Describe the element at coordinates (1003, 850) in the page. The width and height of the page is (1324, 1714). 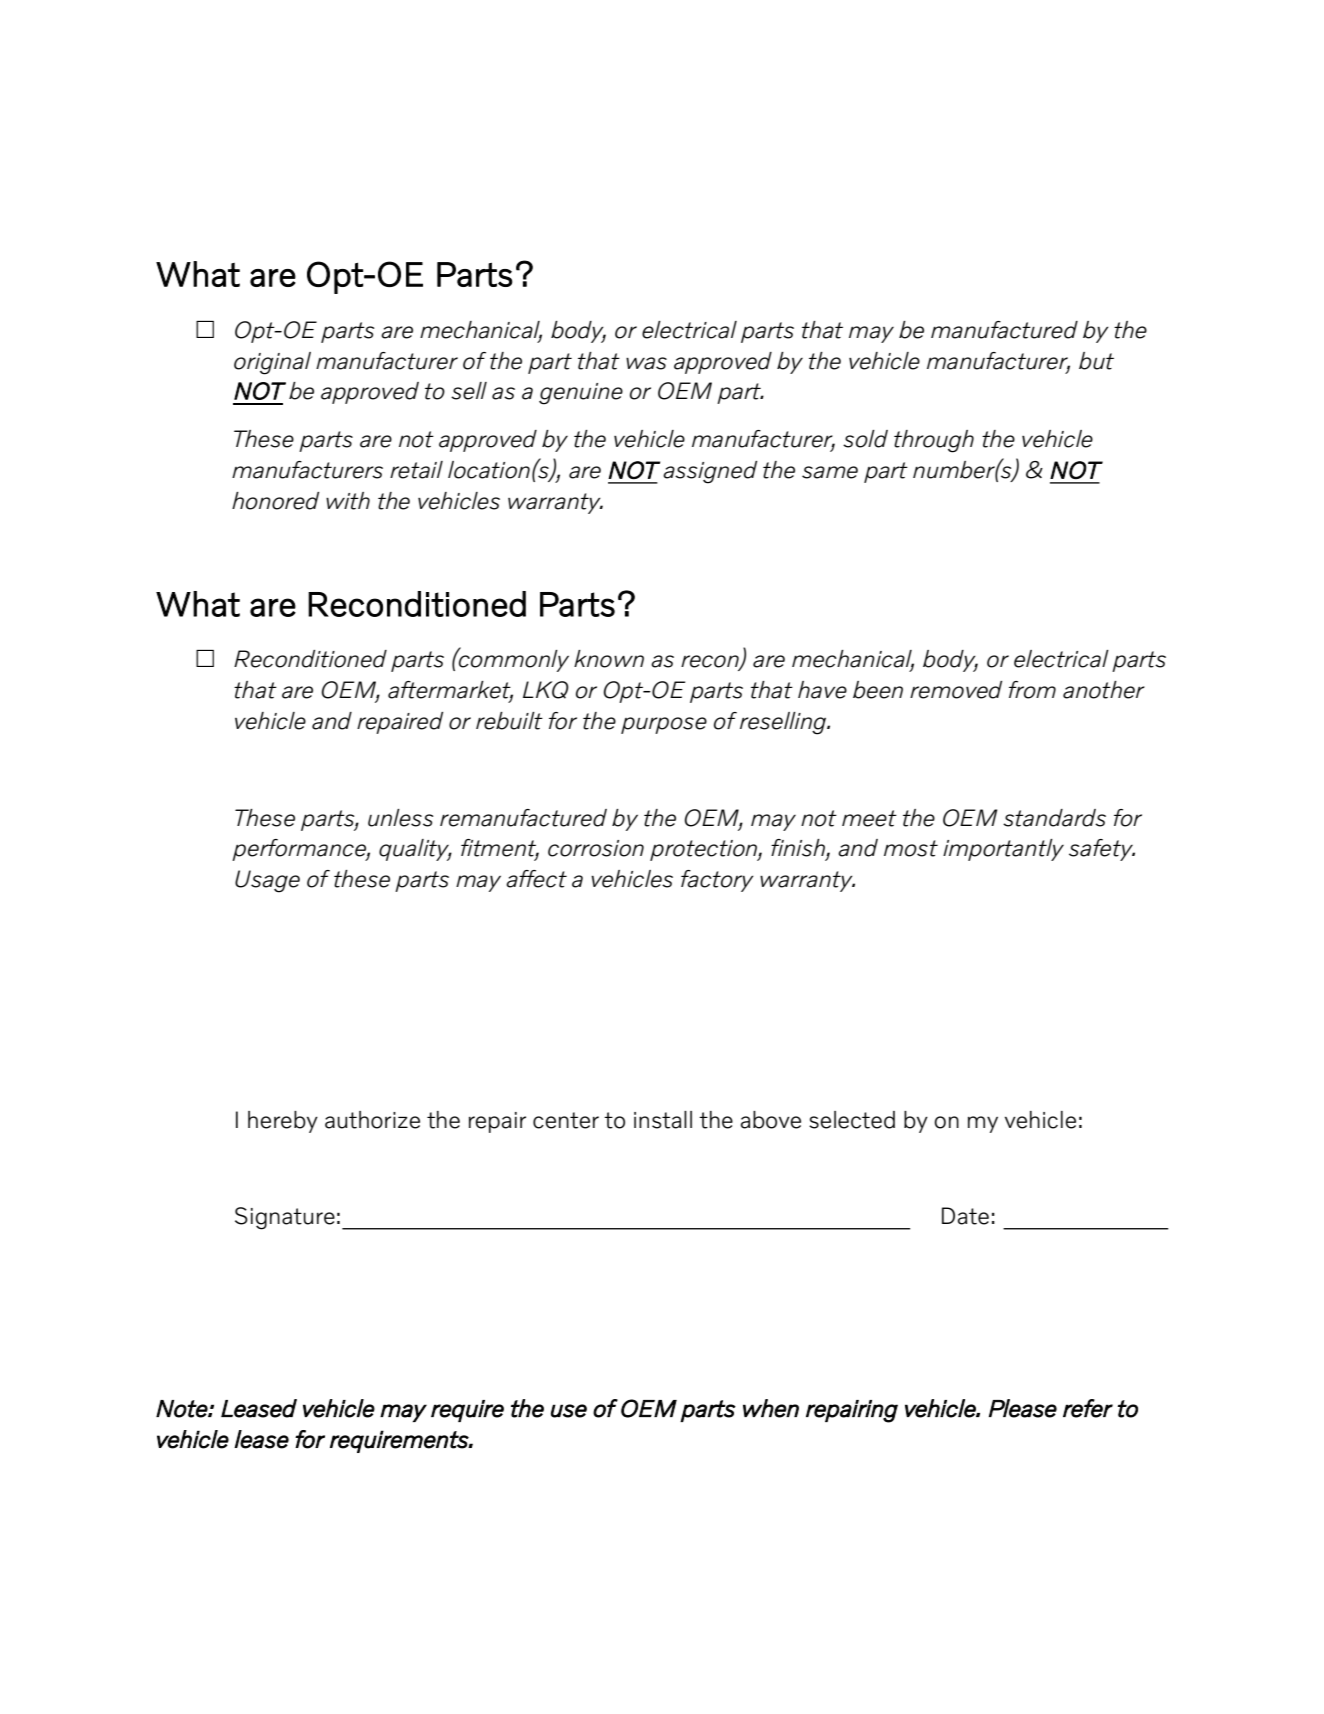
I see `importantly` at that location.
